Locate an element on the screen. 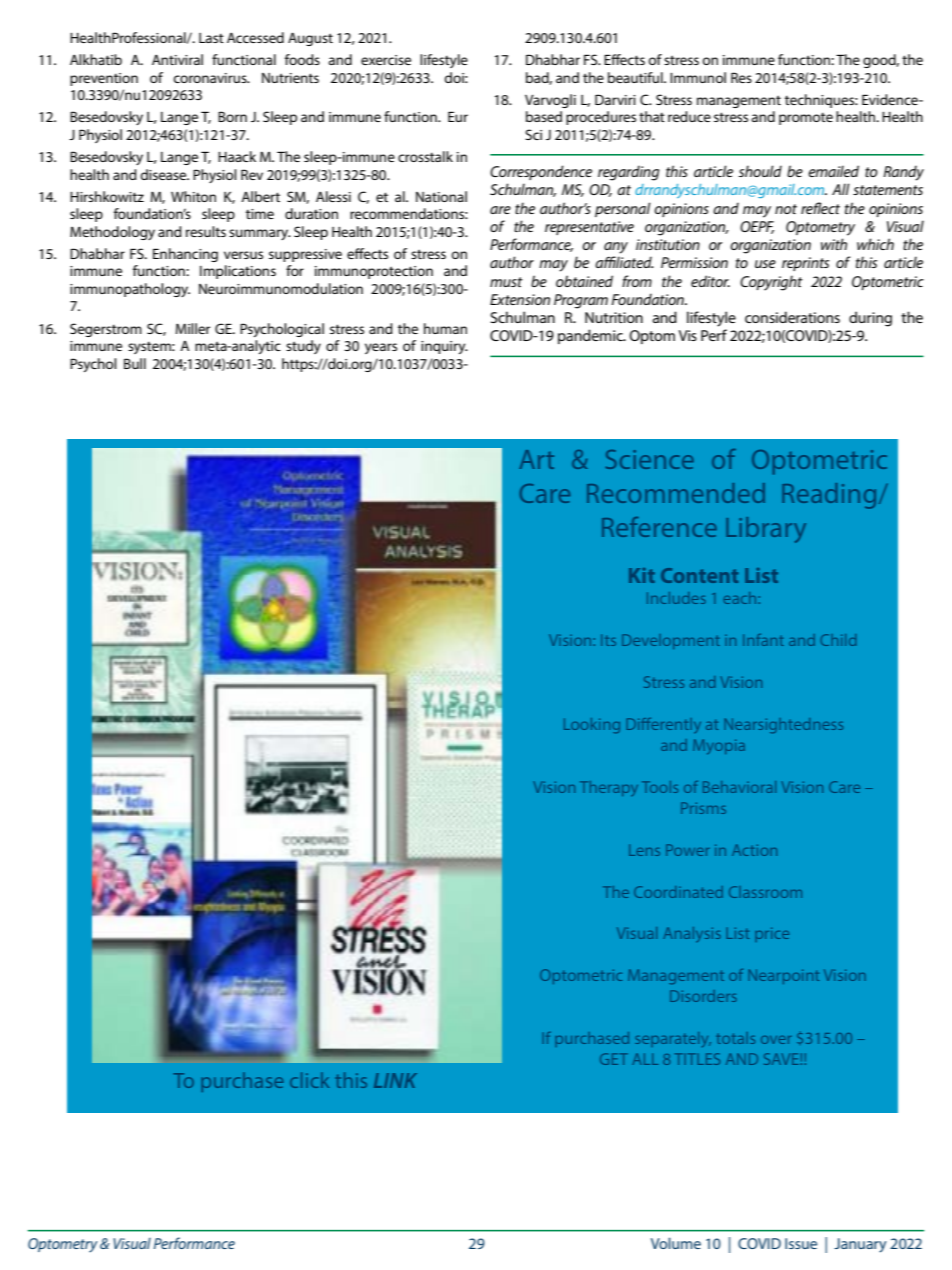 Image resolution: width=952 pixels, height=1270 pixels. Issue is located at coordinates (801, 1243).
